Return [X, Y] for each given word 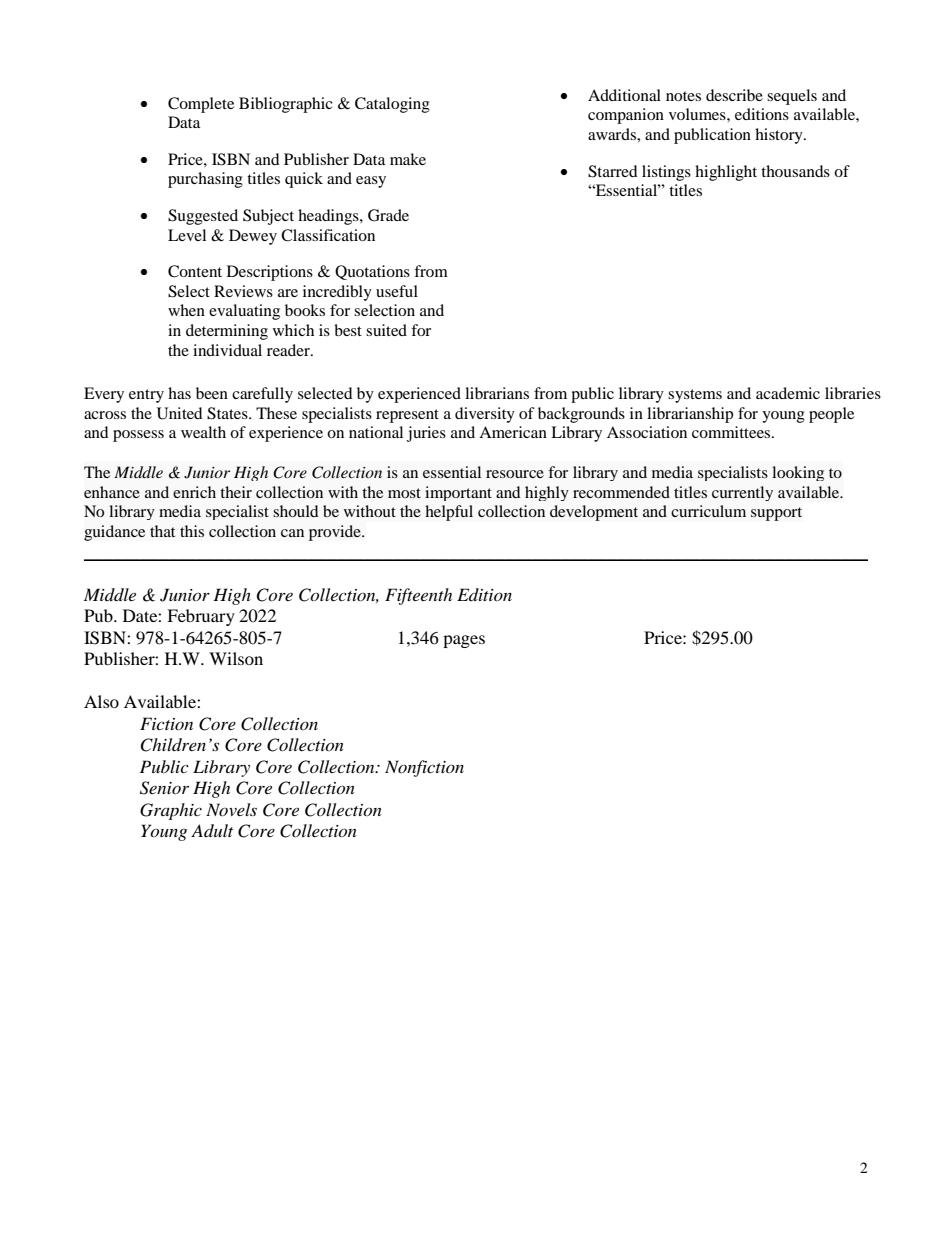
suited [386, 330]
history [780, 136]
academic [788, 393]
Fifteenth [418, 596]
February [201, 617]
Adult [212, 830]
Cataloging [392, 105]
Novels [231, 809]
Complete [201, 105]
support [776, 514]
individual [227, 350]
